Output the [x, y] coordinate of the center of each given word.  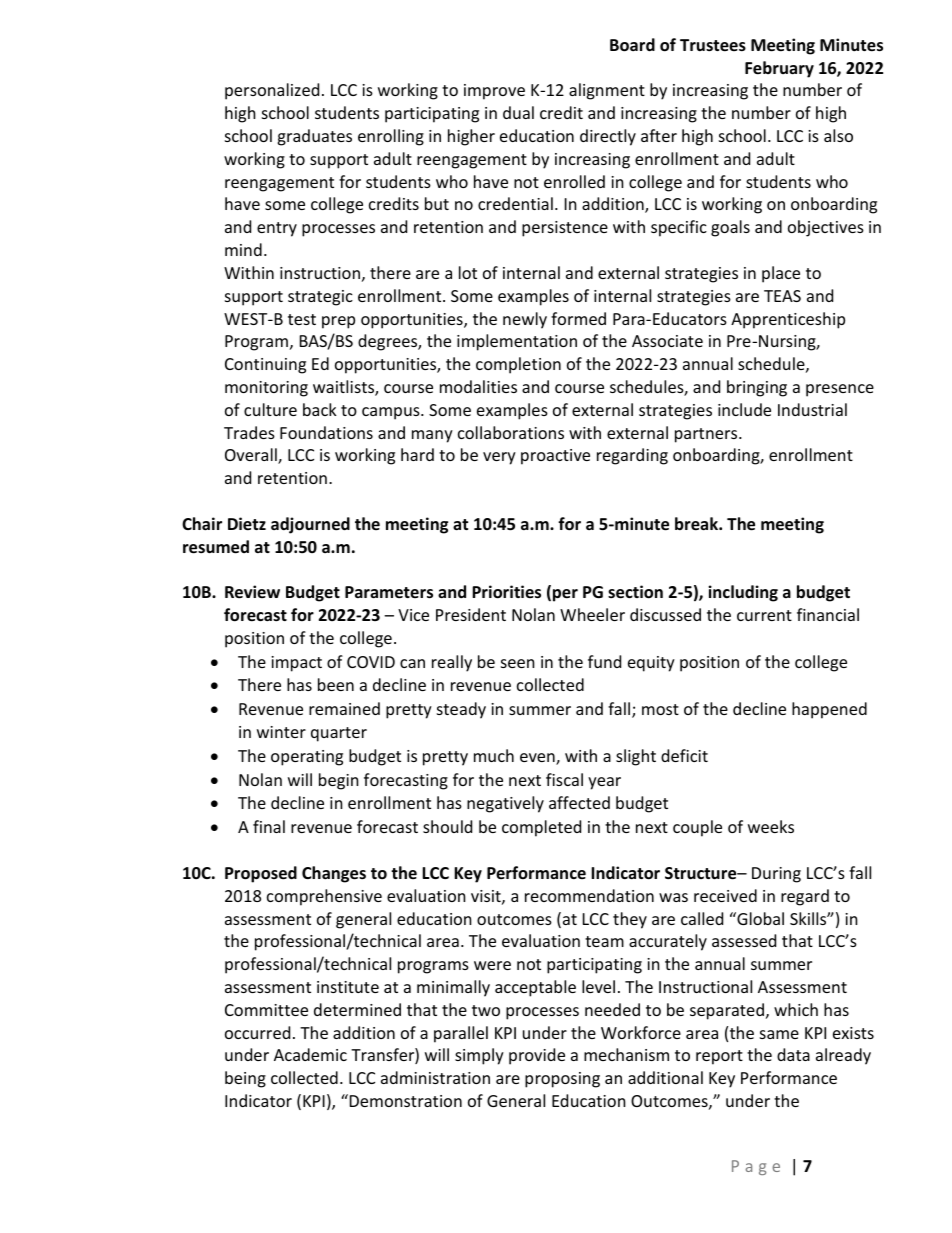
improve [494, 92]
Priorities [506, 592]
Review [252, 592]
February [779, 69]
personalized [272, 91]
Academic [310, 1054]
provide [537, 1056]
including [743, 593]
